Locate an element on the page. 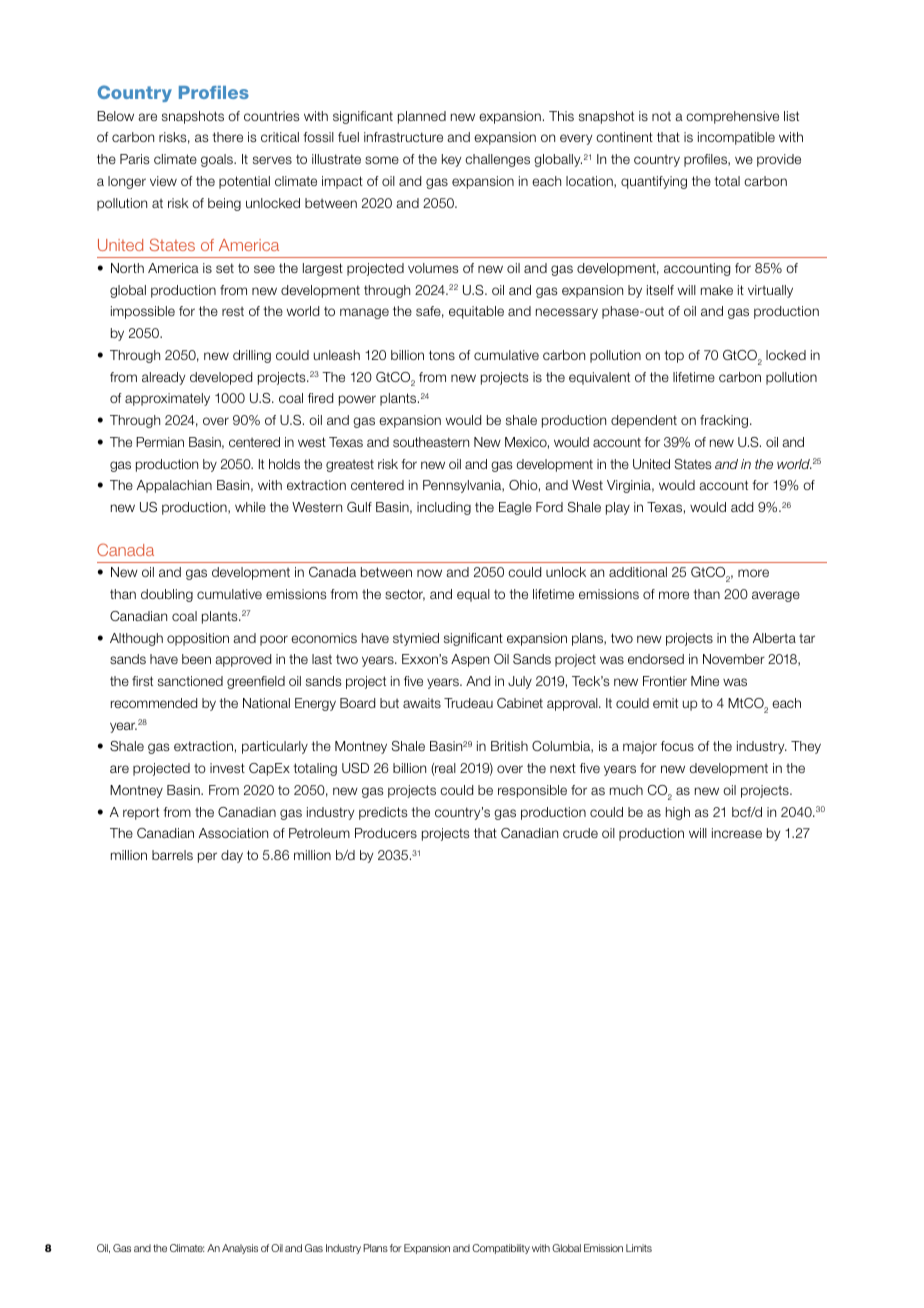  key is located at coordinates (451, 160).
